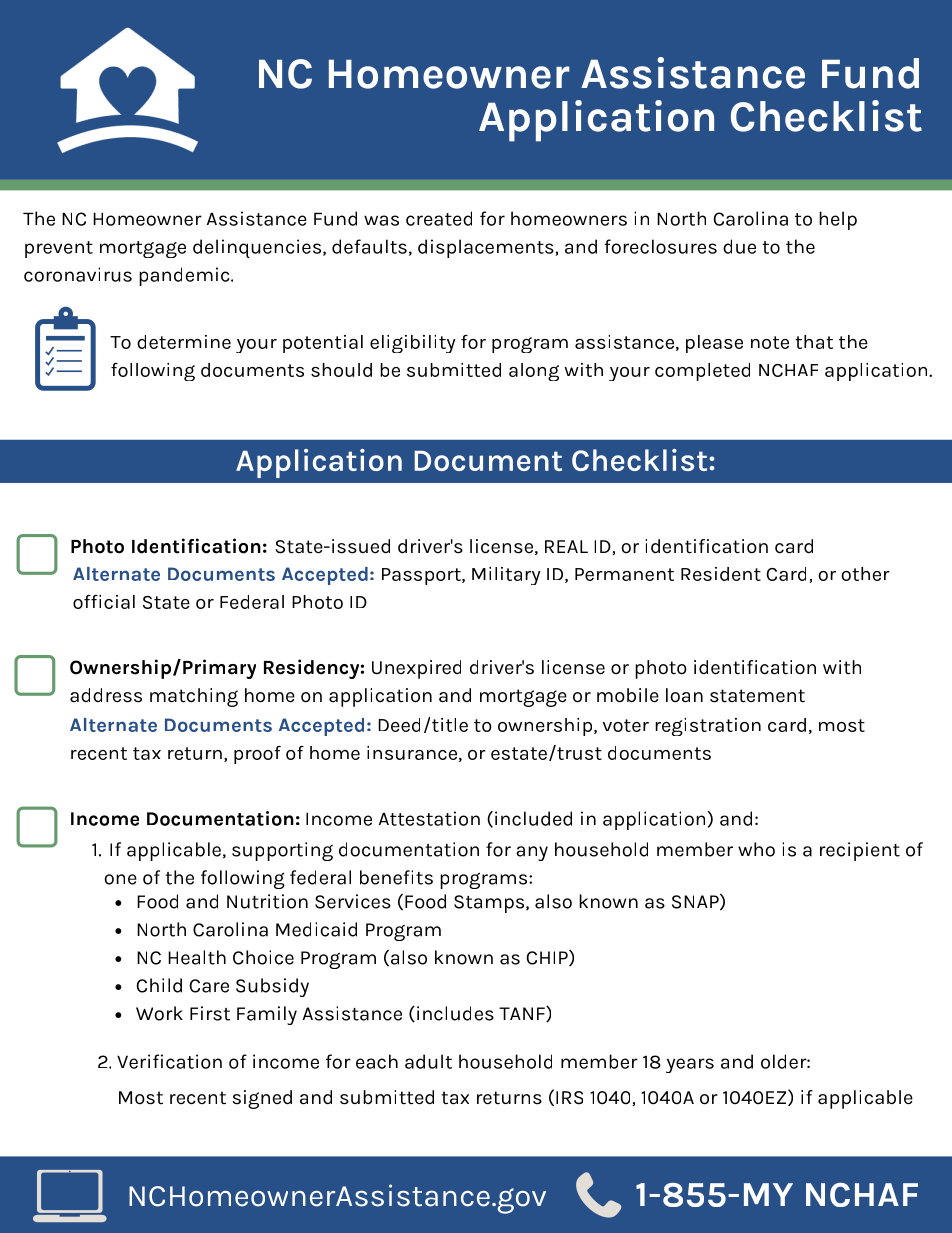  Describe the element at coordinates (194, 697) in the screenshot. I see `matching` at that location.
